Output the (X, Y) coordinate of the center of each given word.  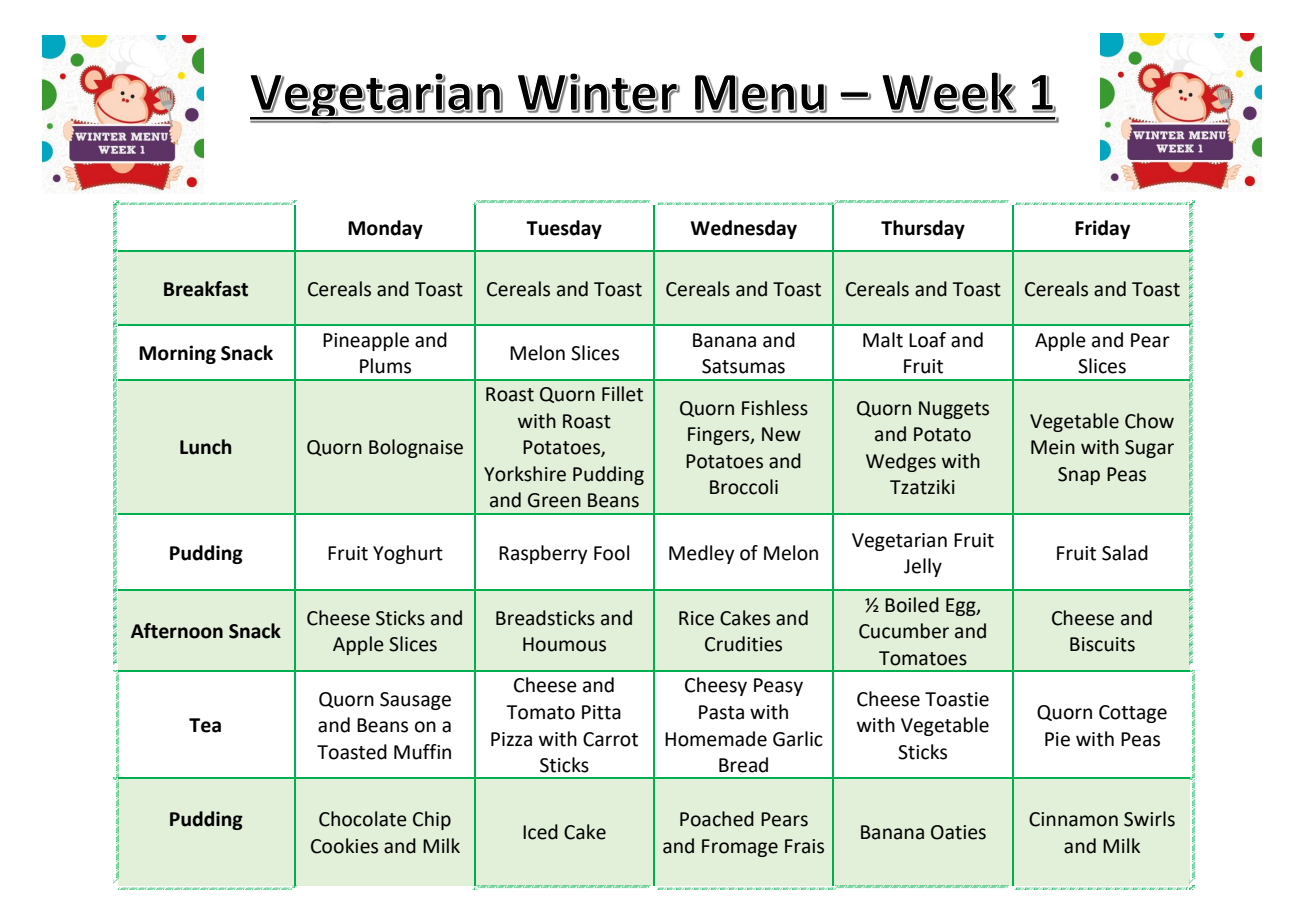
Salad (1125, 553)
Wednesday (743, 229)
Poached (717, 819)
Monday (385, 229)
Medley (702, 554)
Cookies (344, 846)
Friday (1102, 229)
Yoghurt (408, 554)
